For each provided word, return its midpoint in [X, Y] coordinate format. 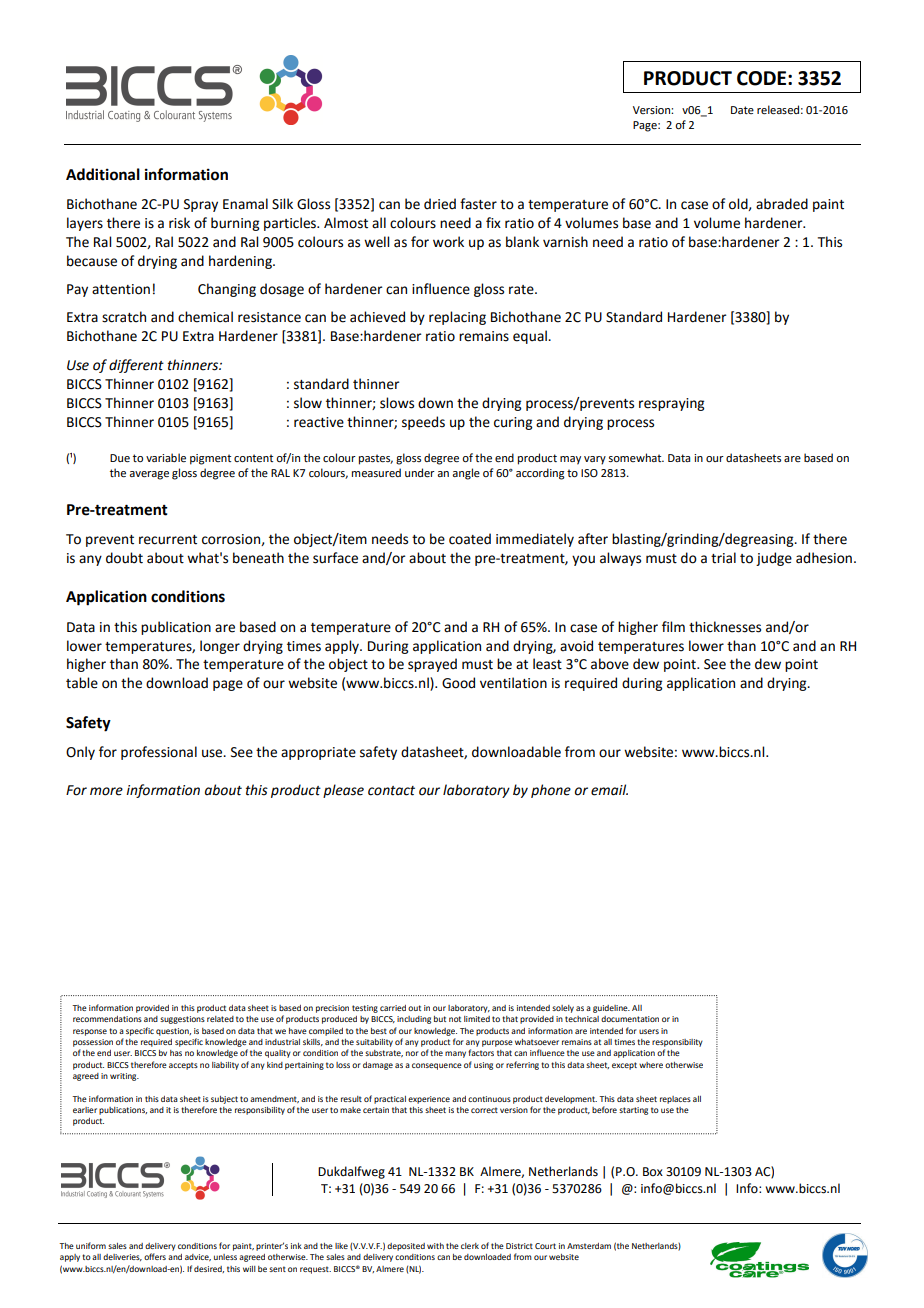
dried [440, 204]
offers [155, 1256]
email [609, 790]
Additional [103, 174]
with [435, 1246]
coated [470, 539]
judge [774, 559]
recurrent [168, 540]
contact [391, 791]
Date [742, 110]
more [106, 791]
